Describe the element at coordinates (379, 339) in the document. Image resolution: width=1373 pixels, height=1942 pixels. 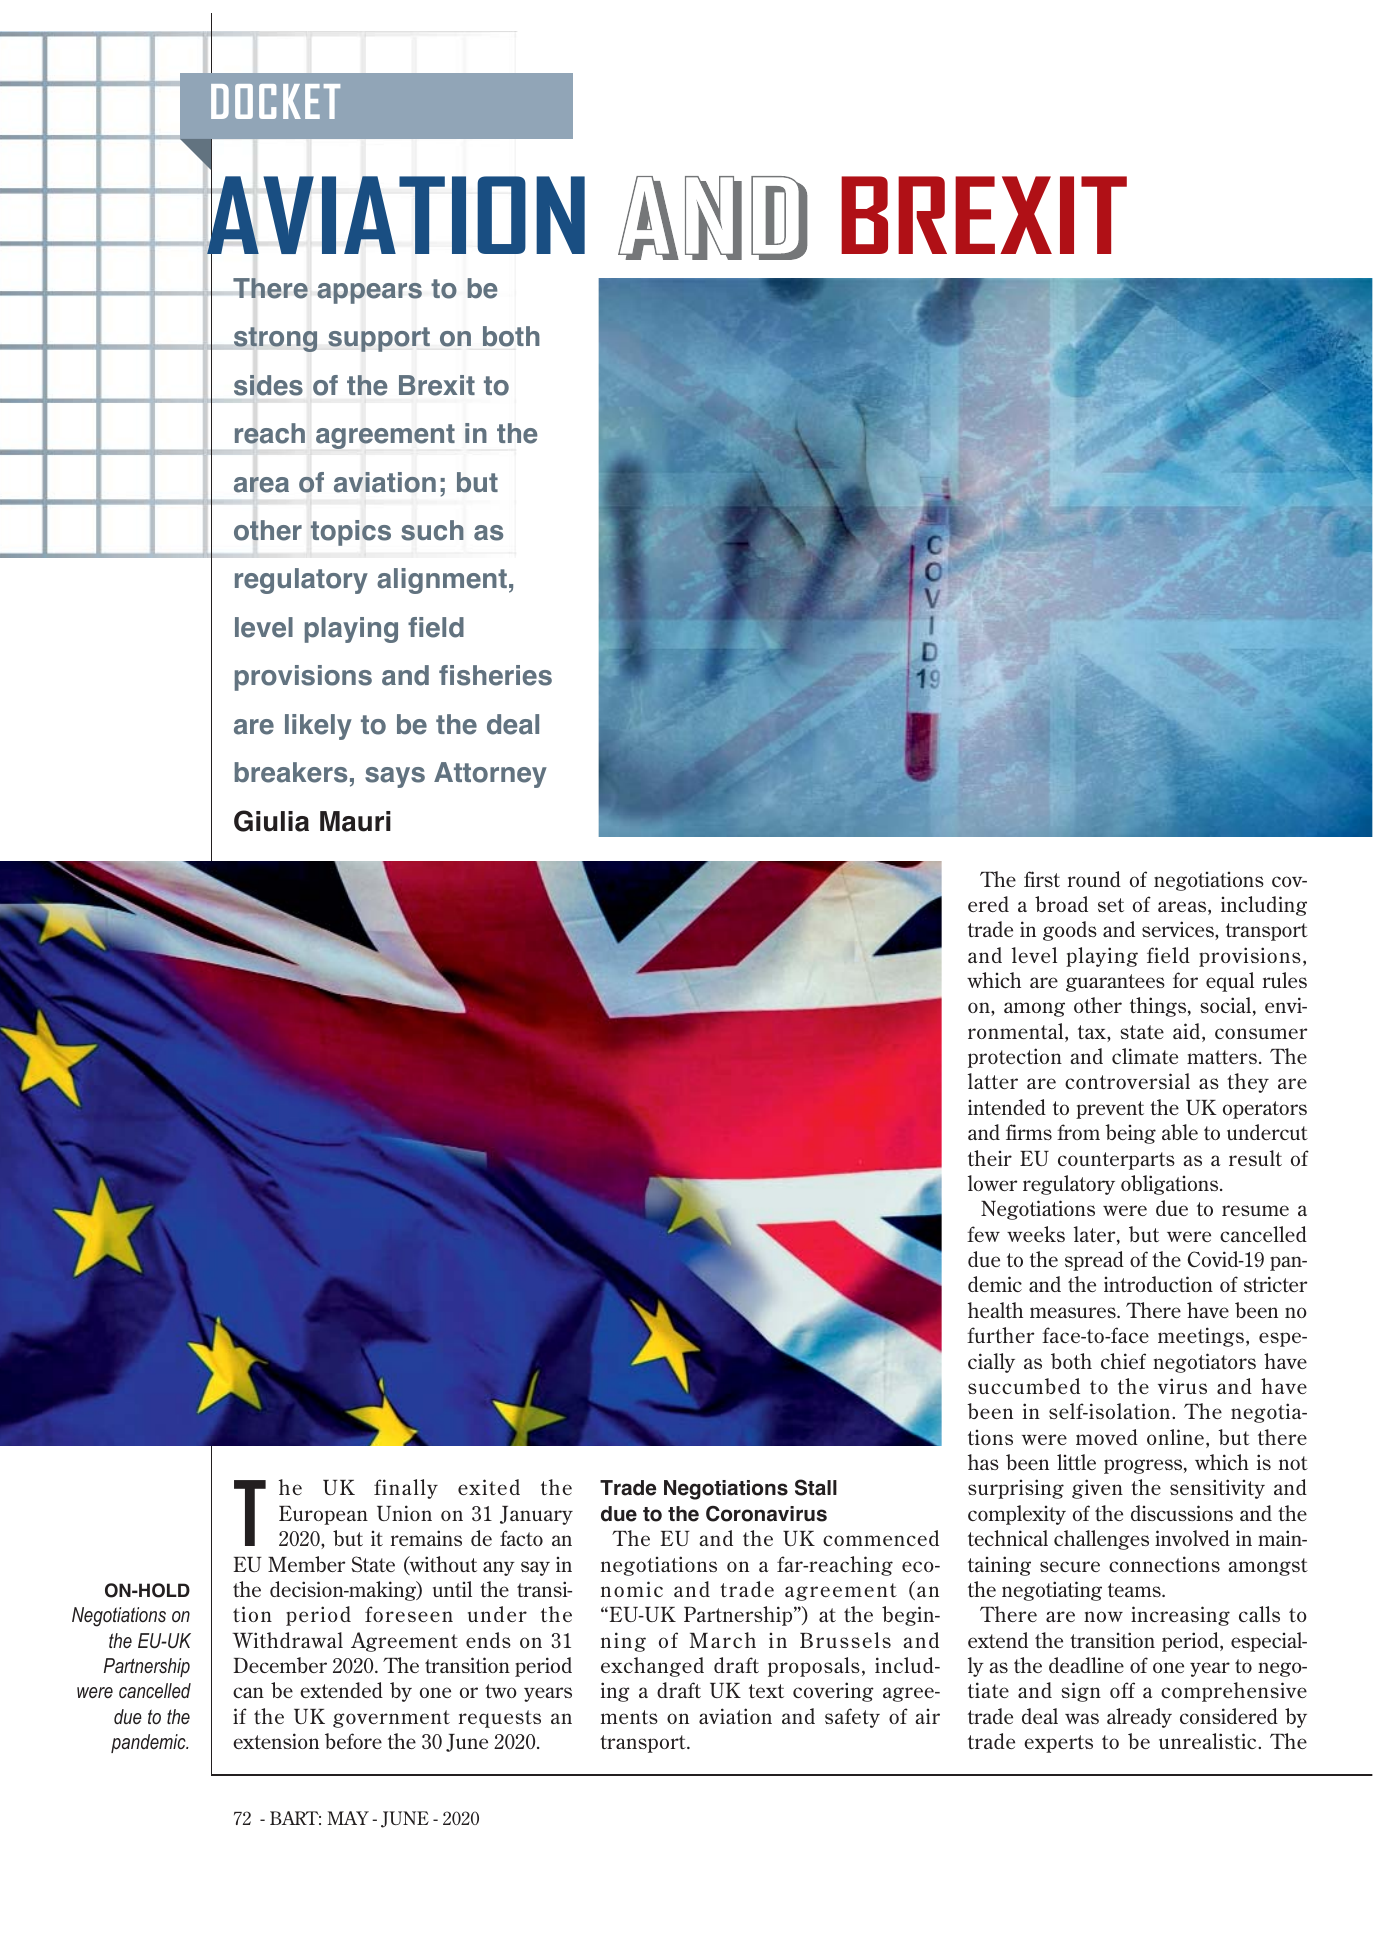
I see `support` at that location.
